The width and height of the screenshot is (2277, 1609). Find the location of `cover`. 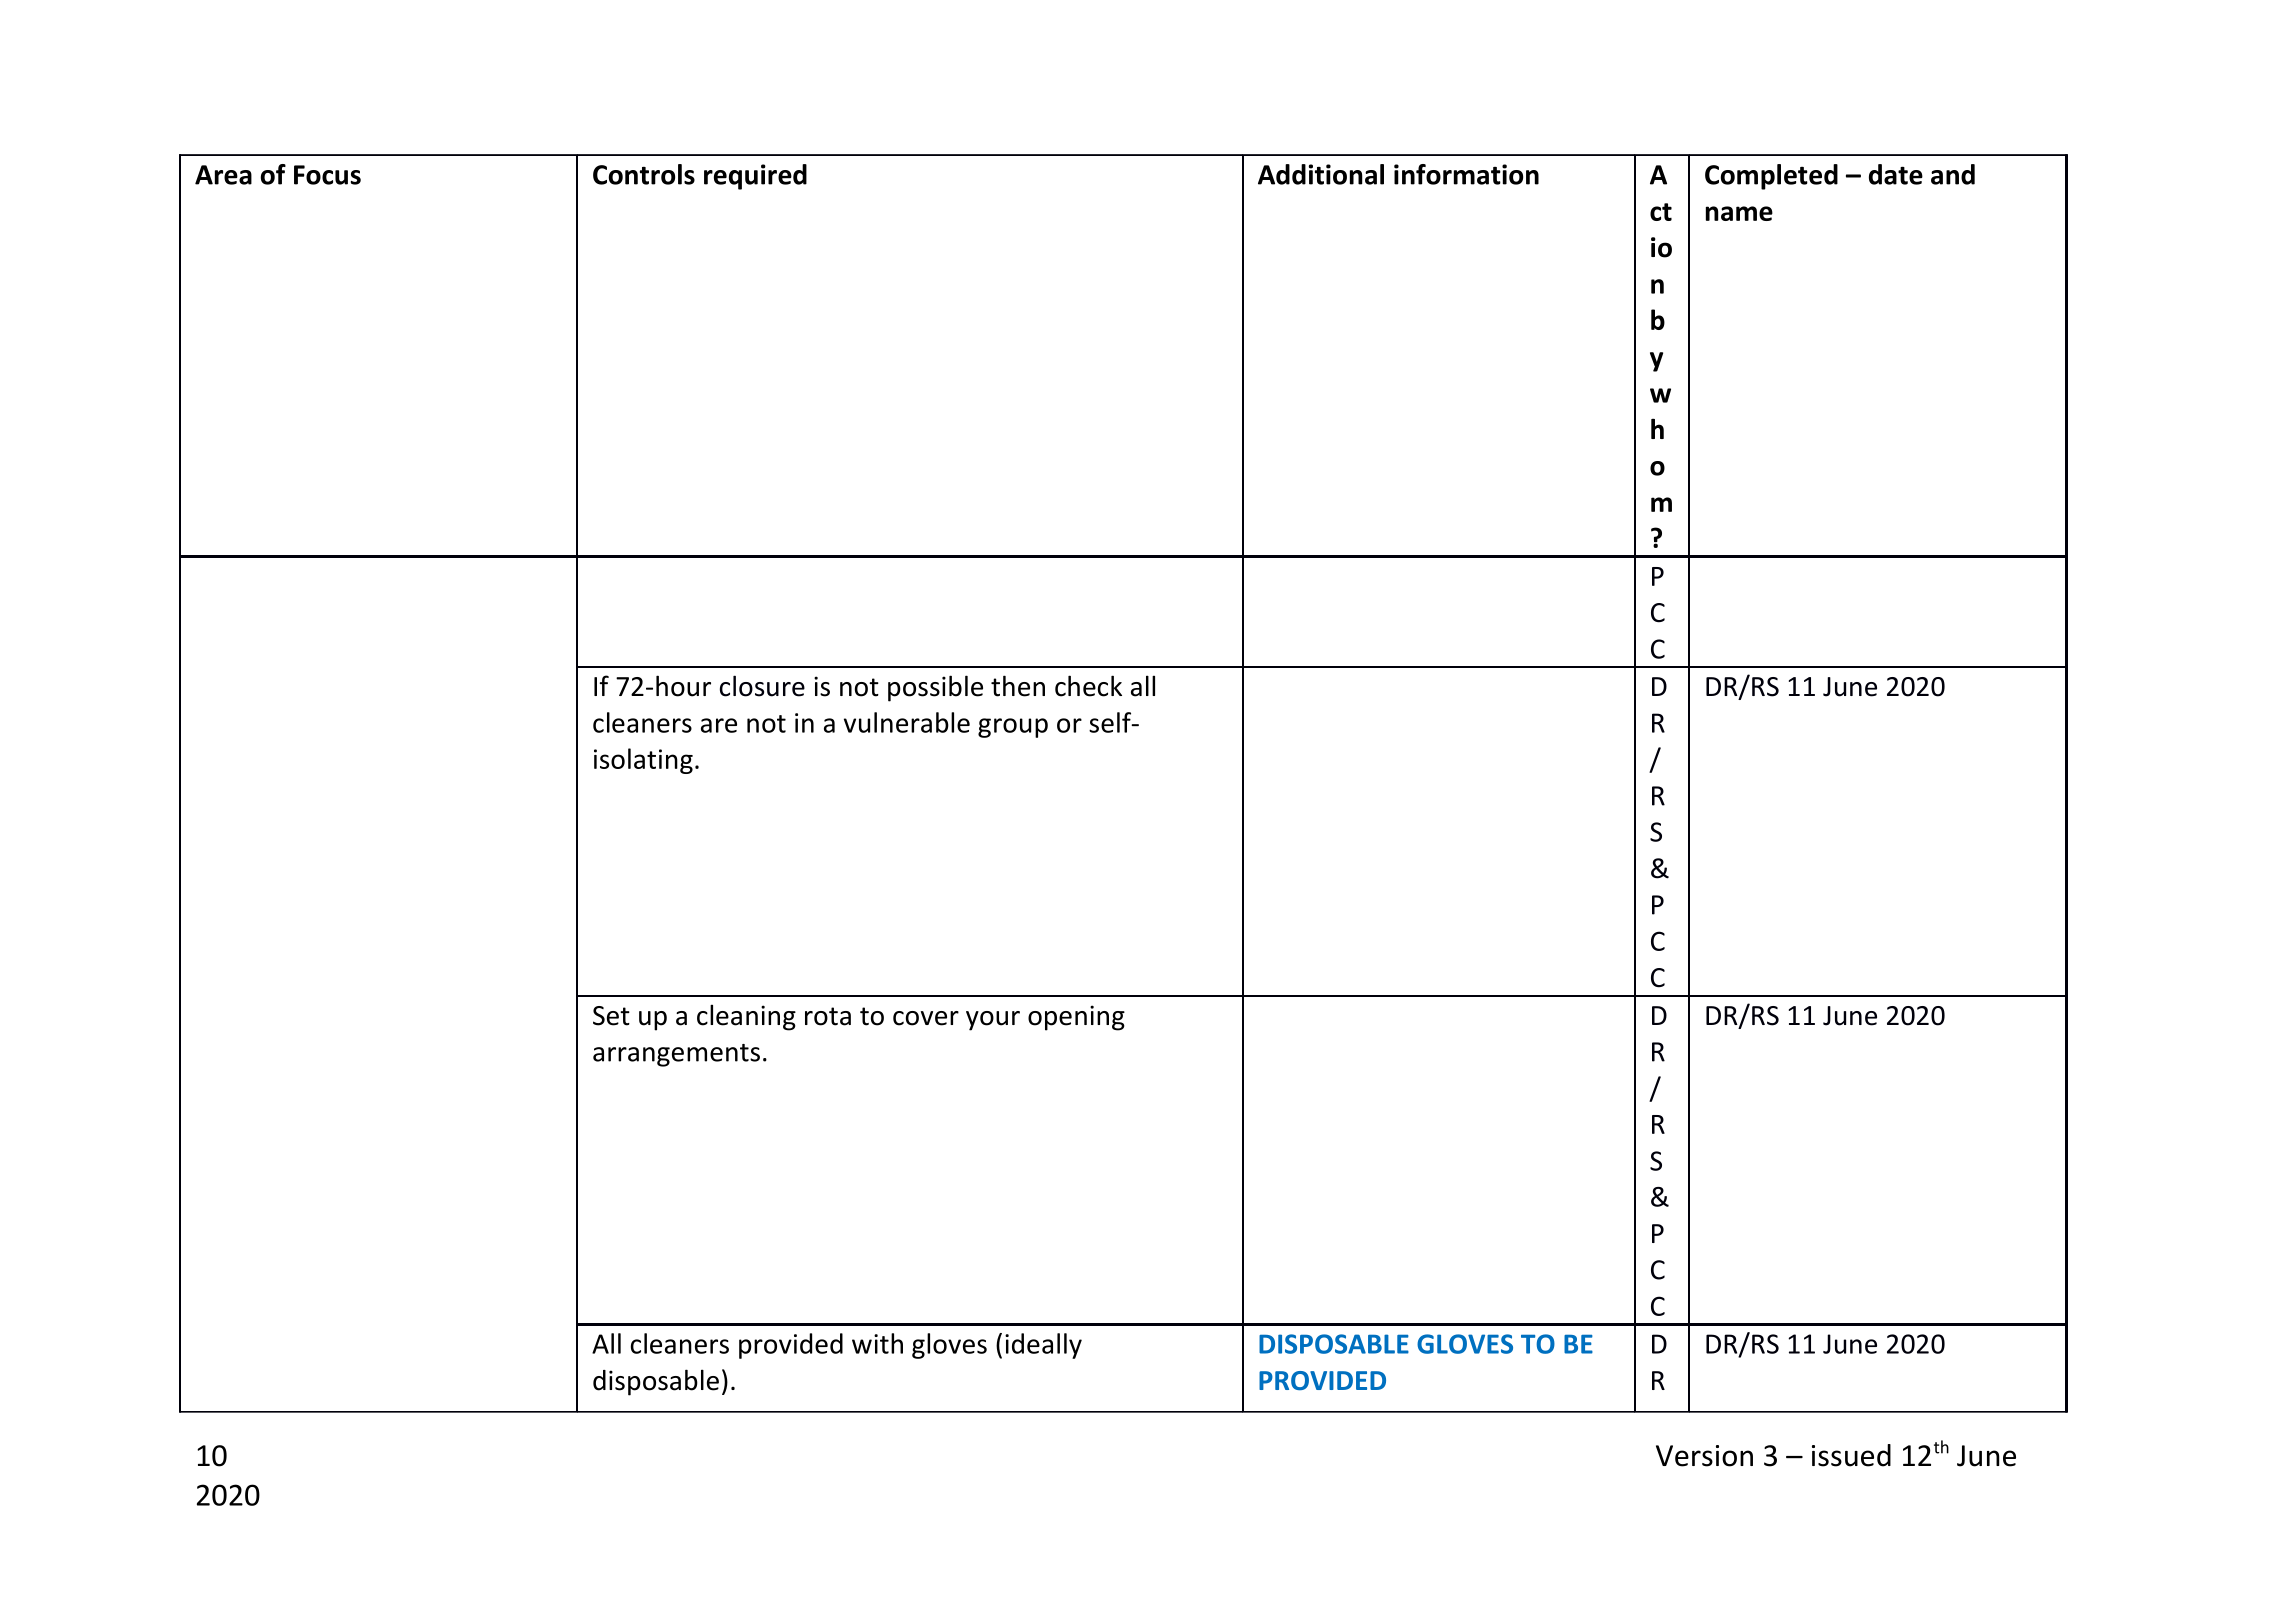

cover is located at coordinates (926, 1018).
